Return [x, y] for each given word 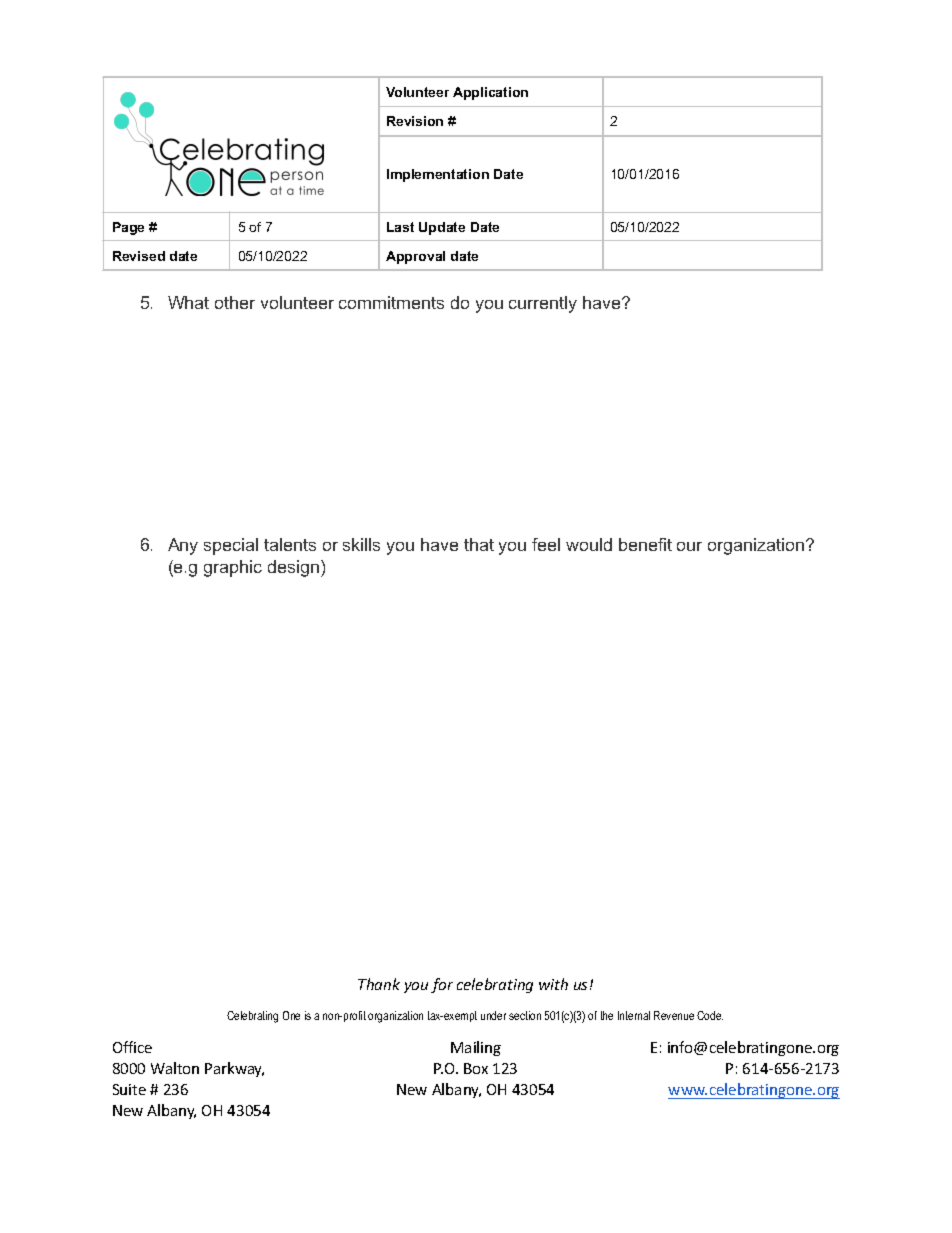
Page [128, 228]
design [293, 568]
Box [476, 1068]
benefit [645, 544]
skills [361, 544]
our [689, 546]
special [231, 546]
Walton [175, 1068]
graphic [233, 568]
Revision [415, 121]
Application [490, 93]
